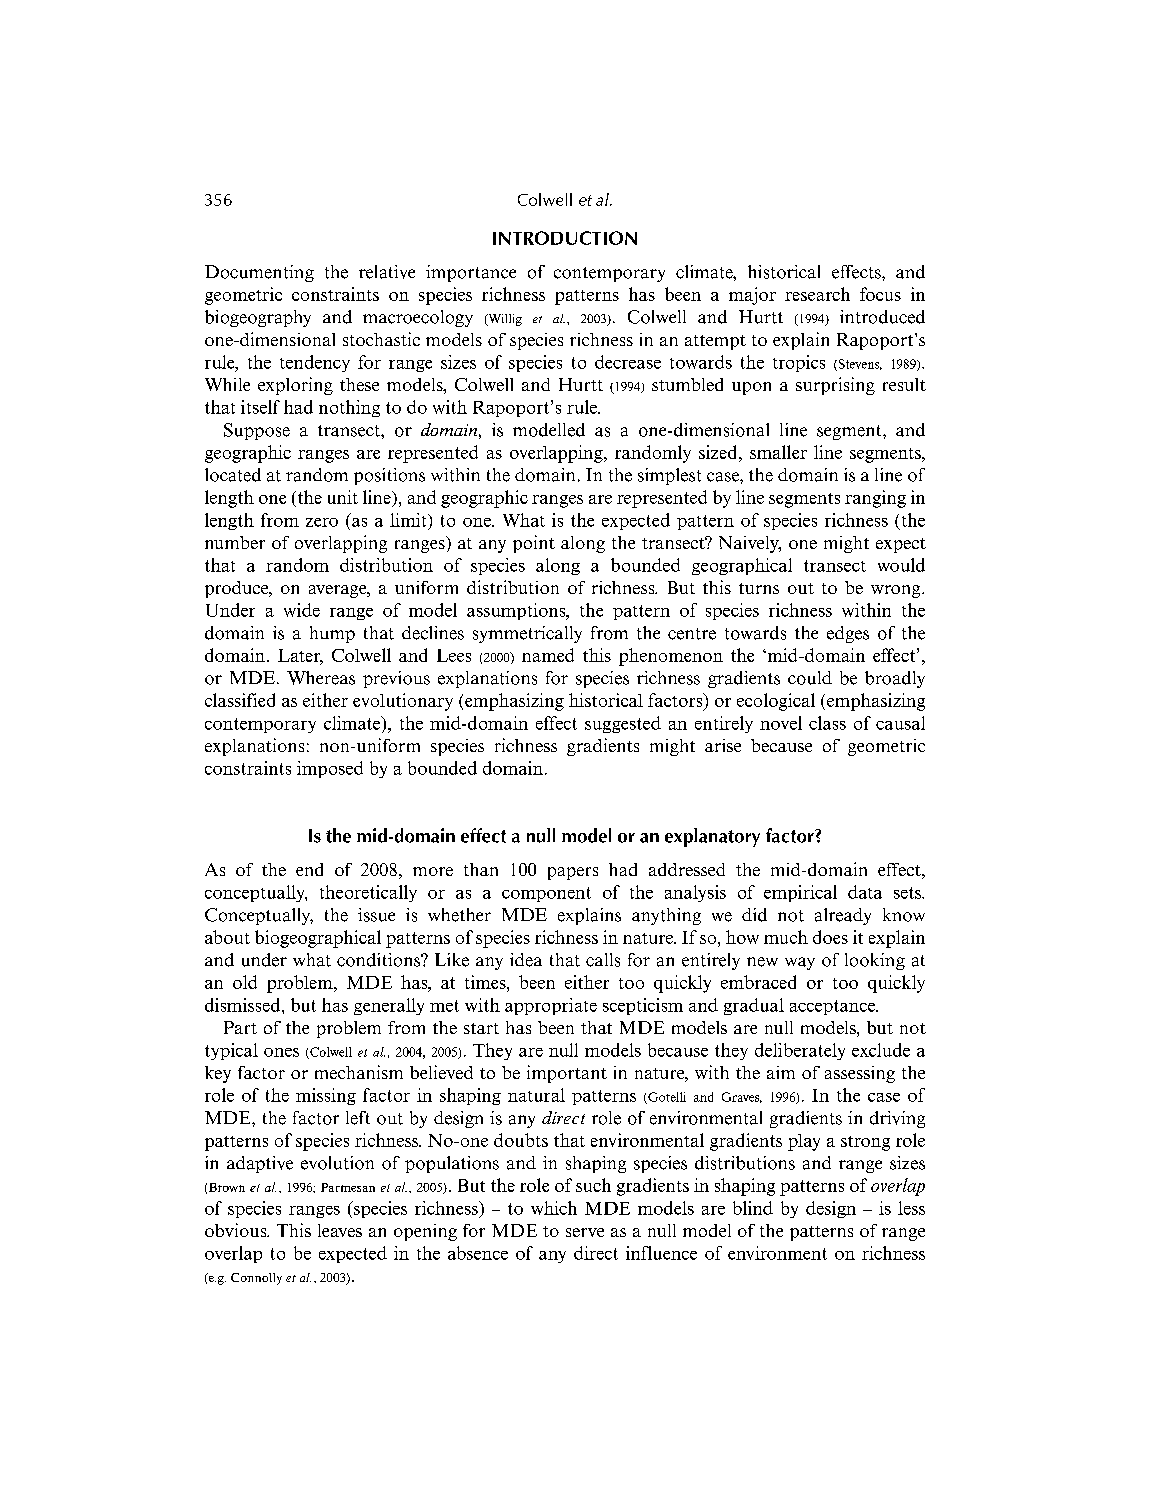  Describe the element at coordinates (340, 1230) in the page. I see `leaves` at that location.
